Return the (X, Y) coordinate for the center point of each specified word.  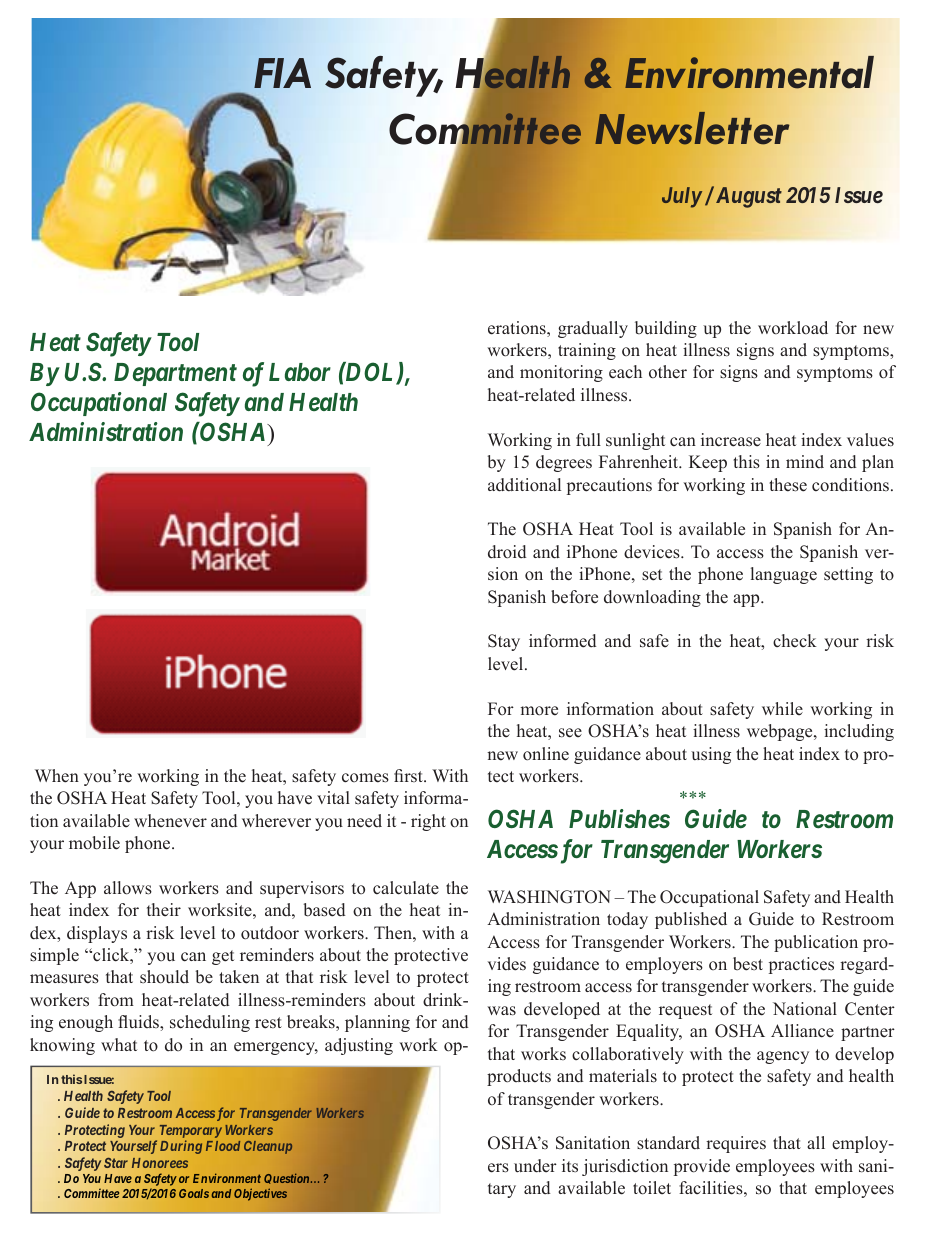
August (747, 197)
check (795, 641)
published (691, 920)
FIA (282, 73)
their (164, 910)
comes (365, 778)
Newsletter (692, 128)
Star (116, 1163)
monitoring (561, 373)
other (668, 372)
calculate (406, 888)
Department (175, 374)
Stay (504, 642)
